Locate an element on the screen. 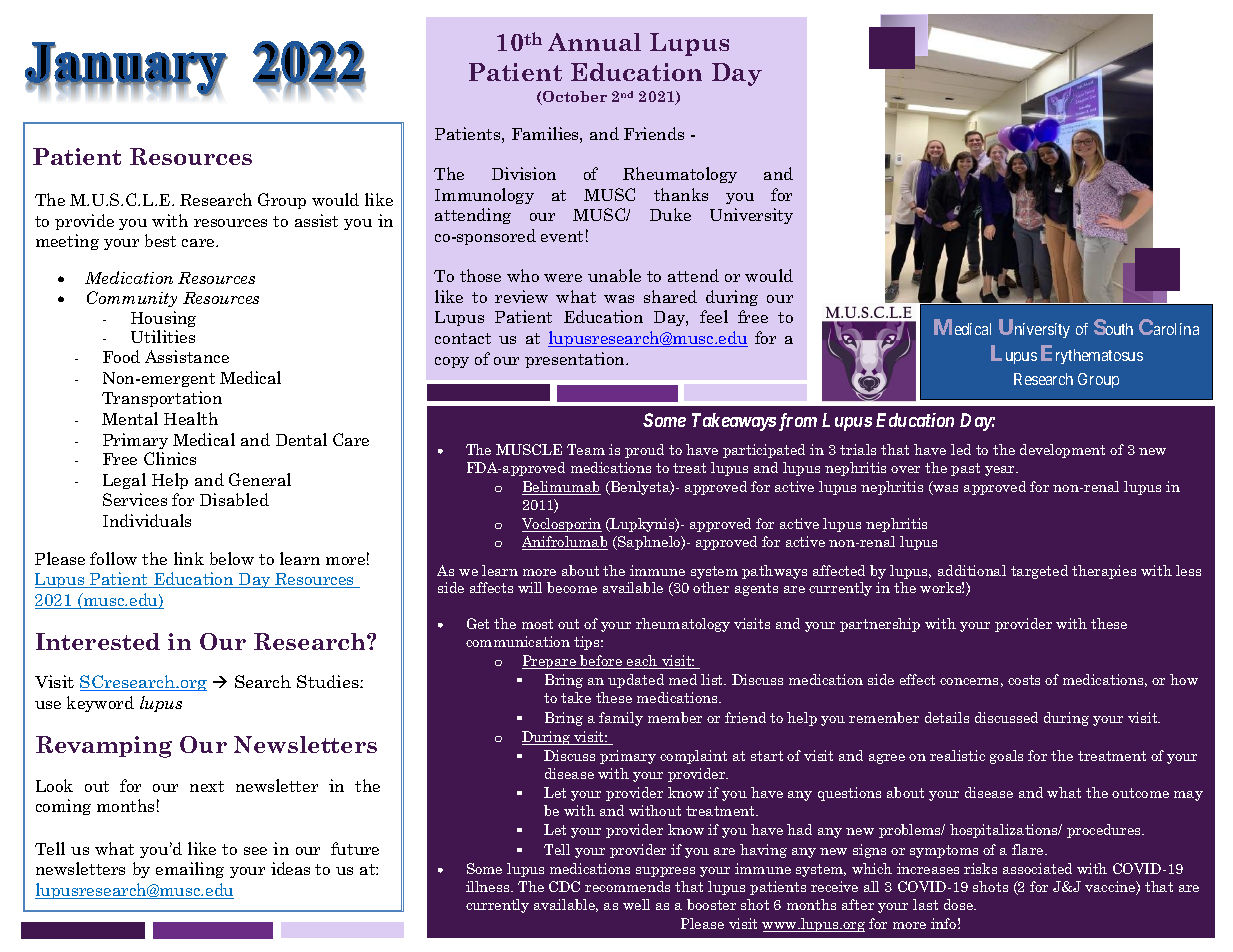  emailing is located at coordinates (190, 870).
